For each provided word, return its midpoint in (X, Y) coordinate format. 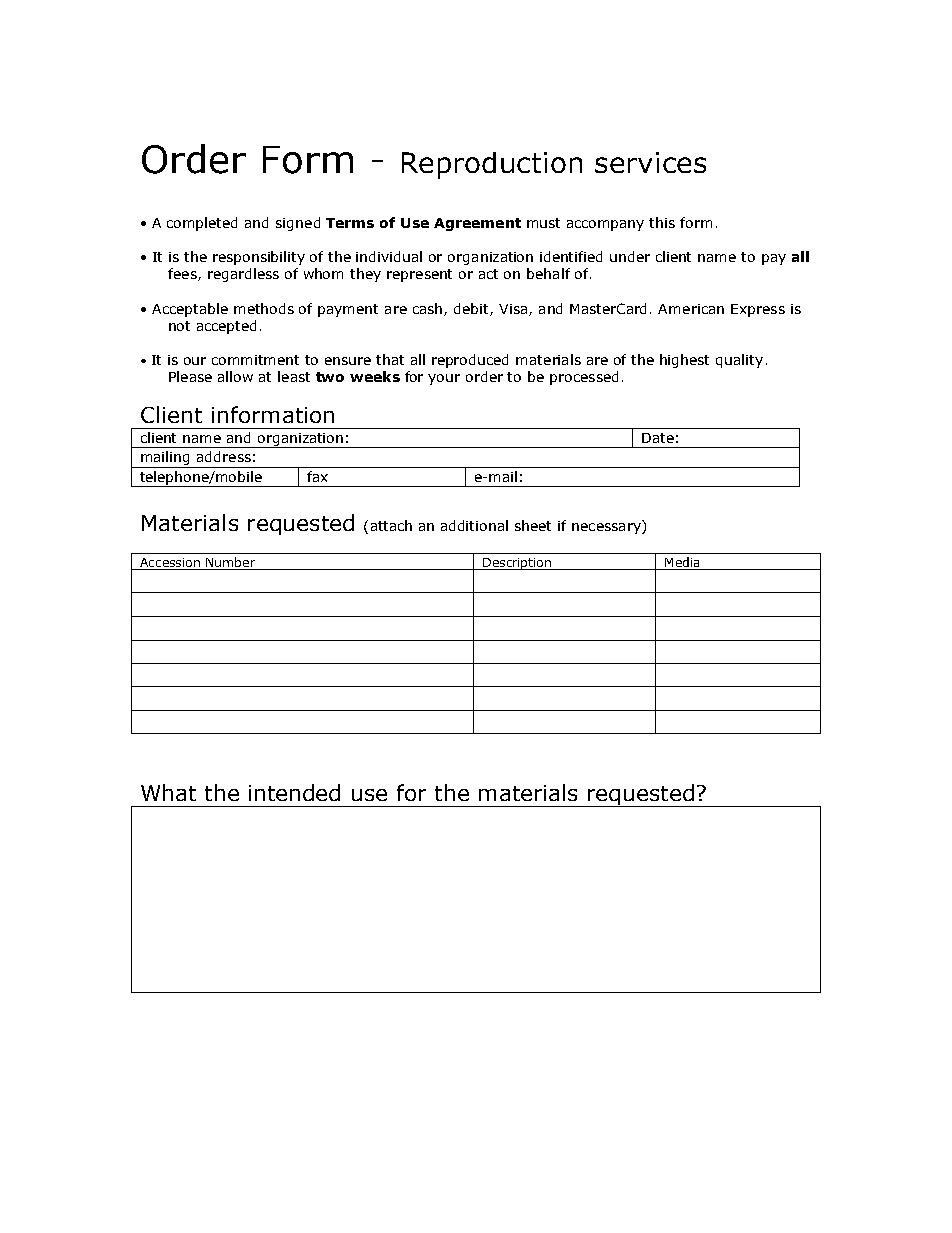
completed (202, 224)
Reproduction (492, 165)
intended (294, 792)
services (650, 162)
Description (517, 564)
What (168, 792)
